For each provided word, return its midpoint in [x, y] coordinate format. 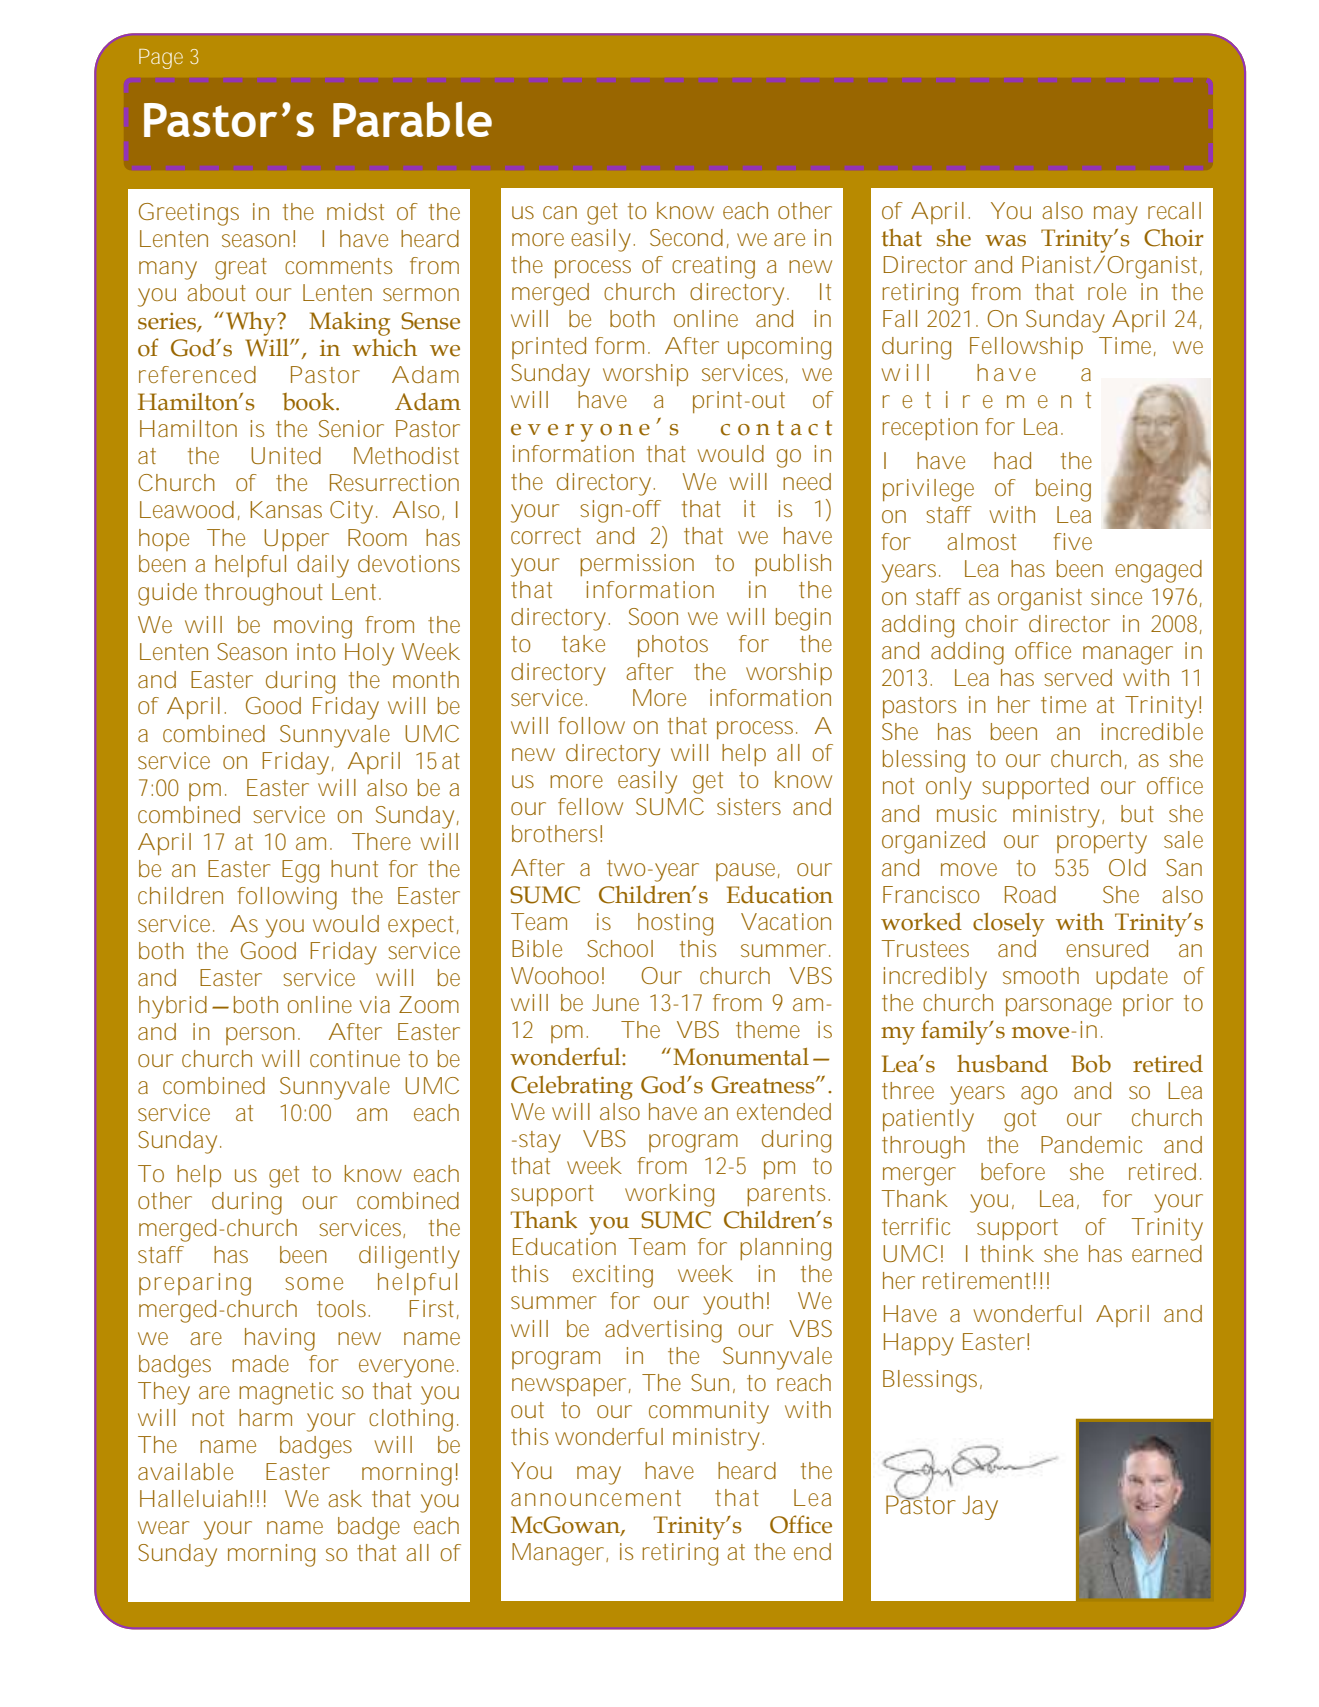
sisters [749, 806]
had [1012, 460]
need [807, 481]
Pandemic [1091, 1144]
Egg [300, 871]
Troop [673, 1147]
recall [1174, 210]
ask [345, 1498]
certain [293, 443]
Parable [412, 119]
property [1102, 843]
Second [686, 237]
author [217, 1074]
